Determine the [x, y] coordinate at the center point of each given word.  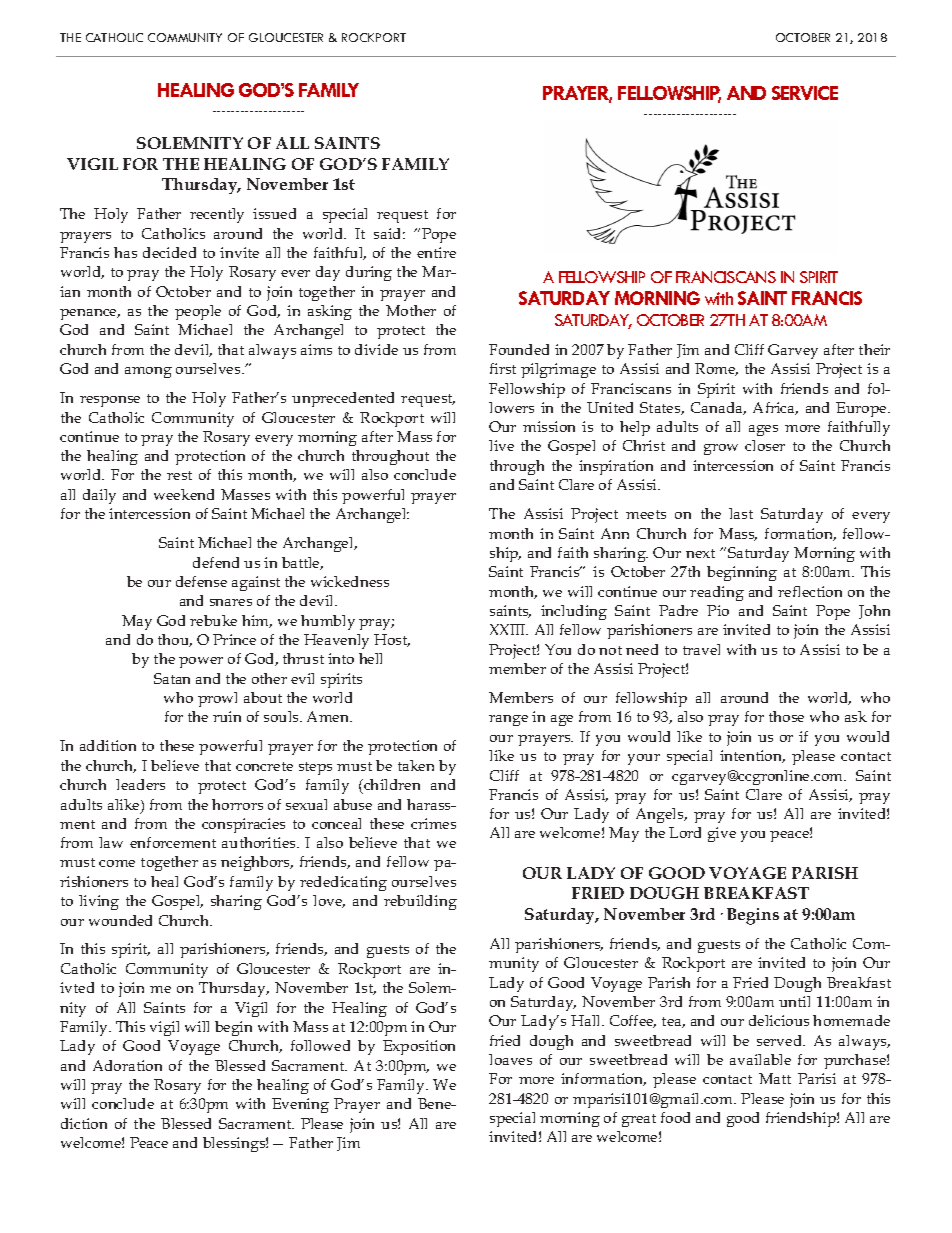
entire [436, 252]
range [508, 720]
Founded [519, 349]
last [741, 513]
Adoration [127, 1065]
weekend [184, 494]
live [501, 445]
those [786, 716]
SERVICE [805, 93]
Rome [716, 369]
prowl [217, 699]
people [198, 312]
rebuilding [420, 902]
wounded [120, 920]
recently [217, 215]
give [722, 834]
